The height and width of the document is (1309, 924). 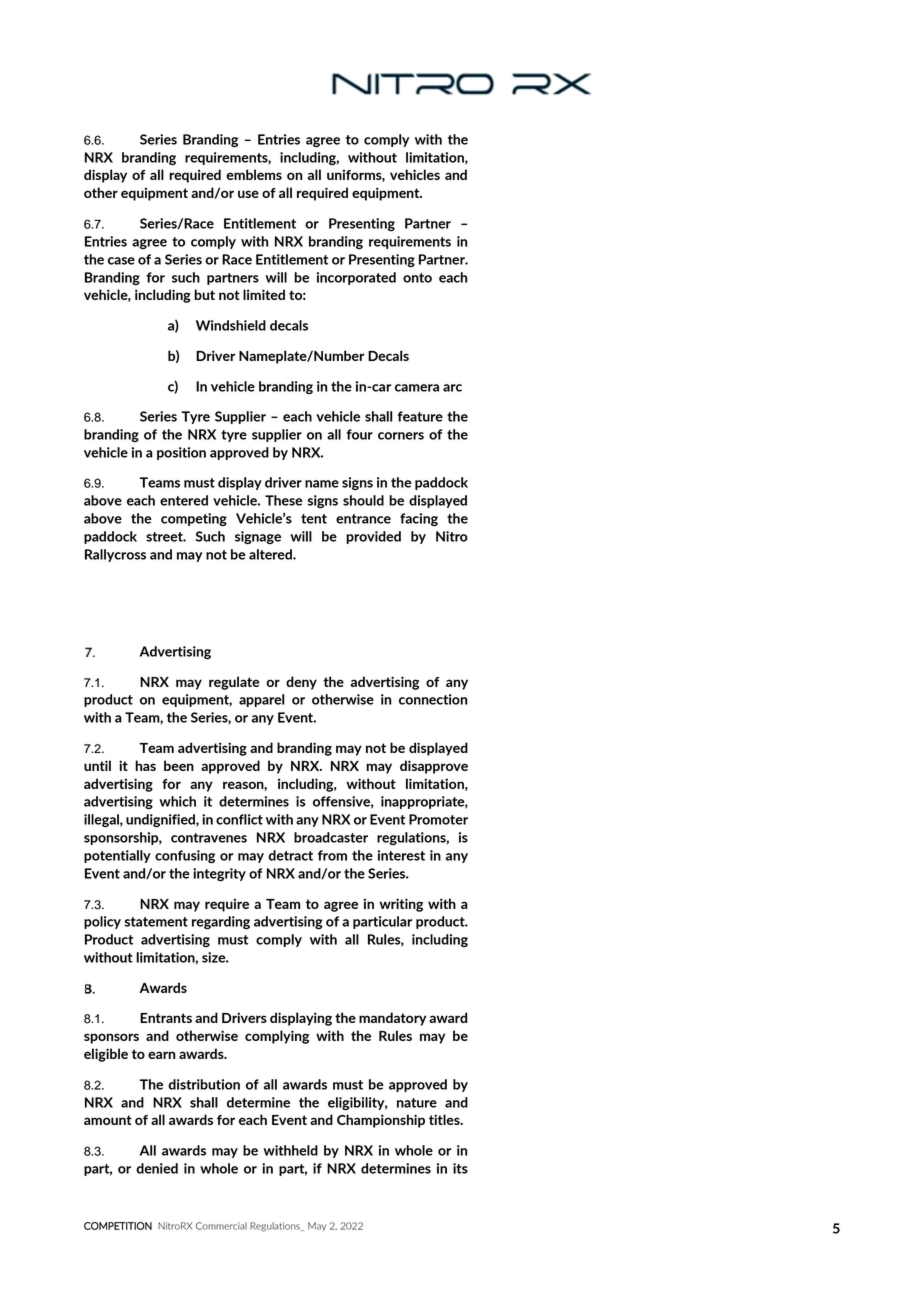 What do you see at coordinates (157, 1168) in the document?
I see `denied` at bounding box center [157, 1168].
